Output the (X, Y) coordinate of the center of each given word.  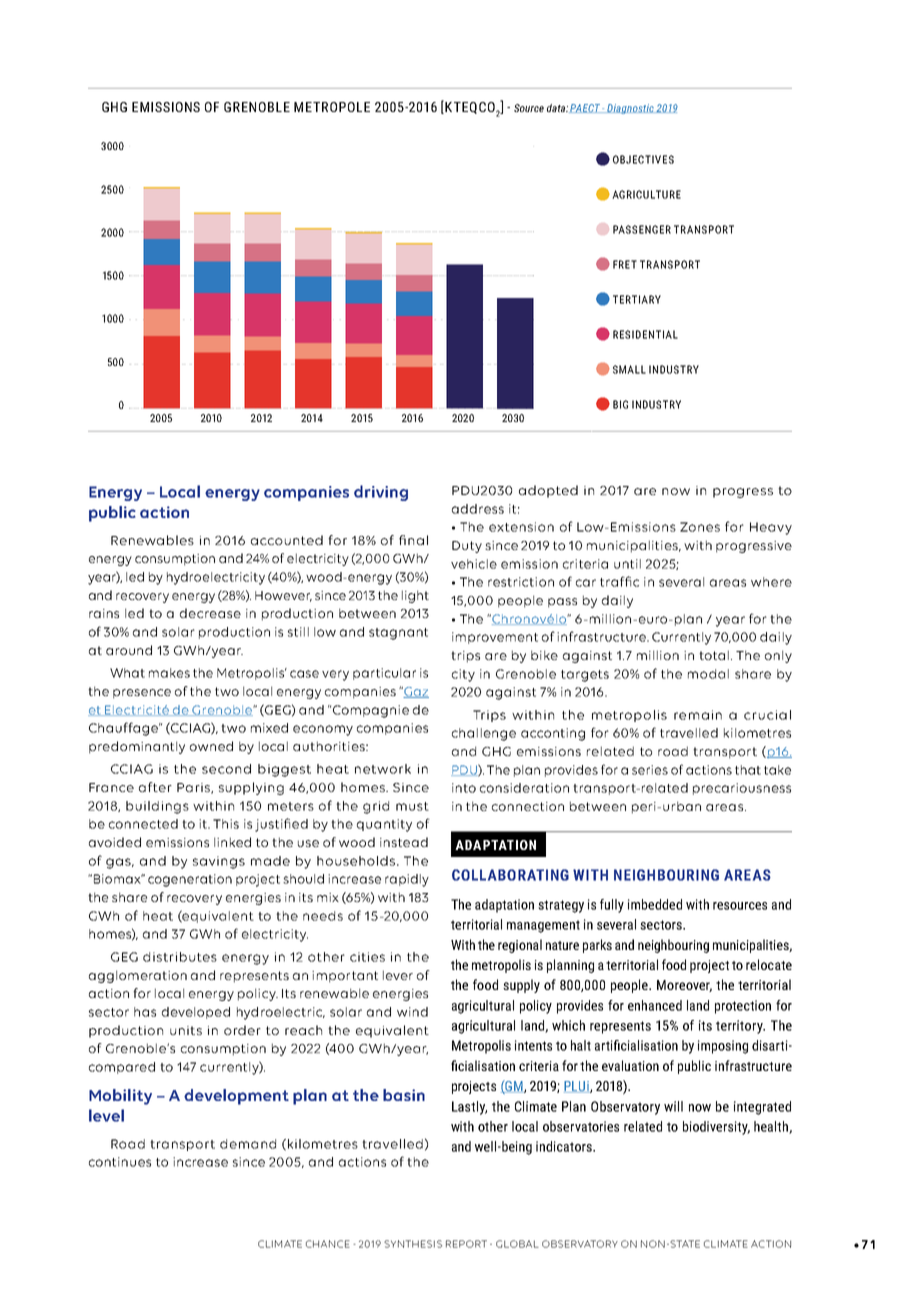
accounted (287, 540)
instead (404, 842)
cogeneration (190, 880)
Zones (700, 527)
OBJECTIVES (643, 159)
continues (120, 1162)
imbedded (655, 904)
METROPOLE (332, 107)
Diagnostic (630, 109)
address (478, 509)
